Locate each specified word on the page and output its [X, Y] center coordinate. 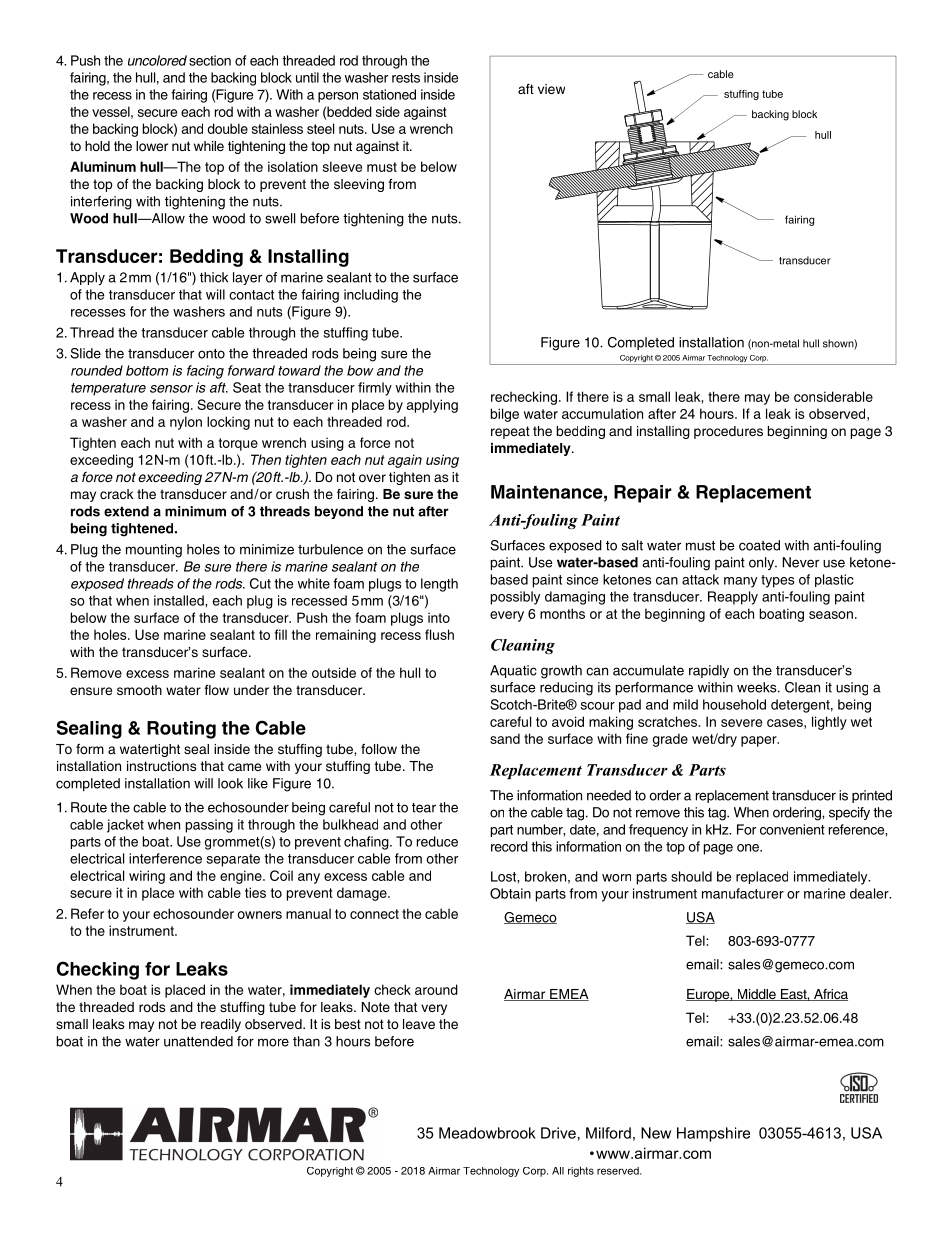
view [551, 89]
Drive [558, 1133]
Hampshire [713, 1134]
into [439, 617]
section [210, 60]
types [778, 581]
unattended [198, 1041]
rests [406, 78]
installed [180, 600]
